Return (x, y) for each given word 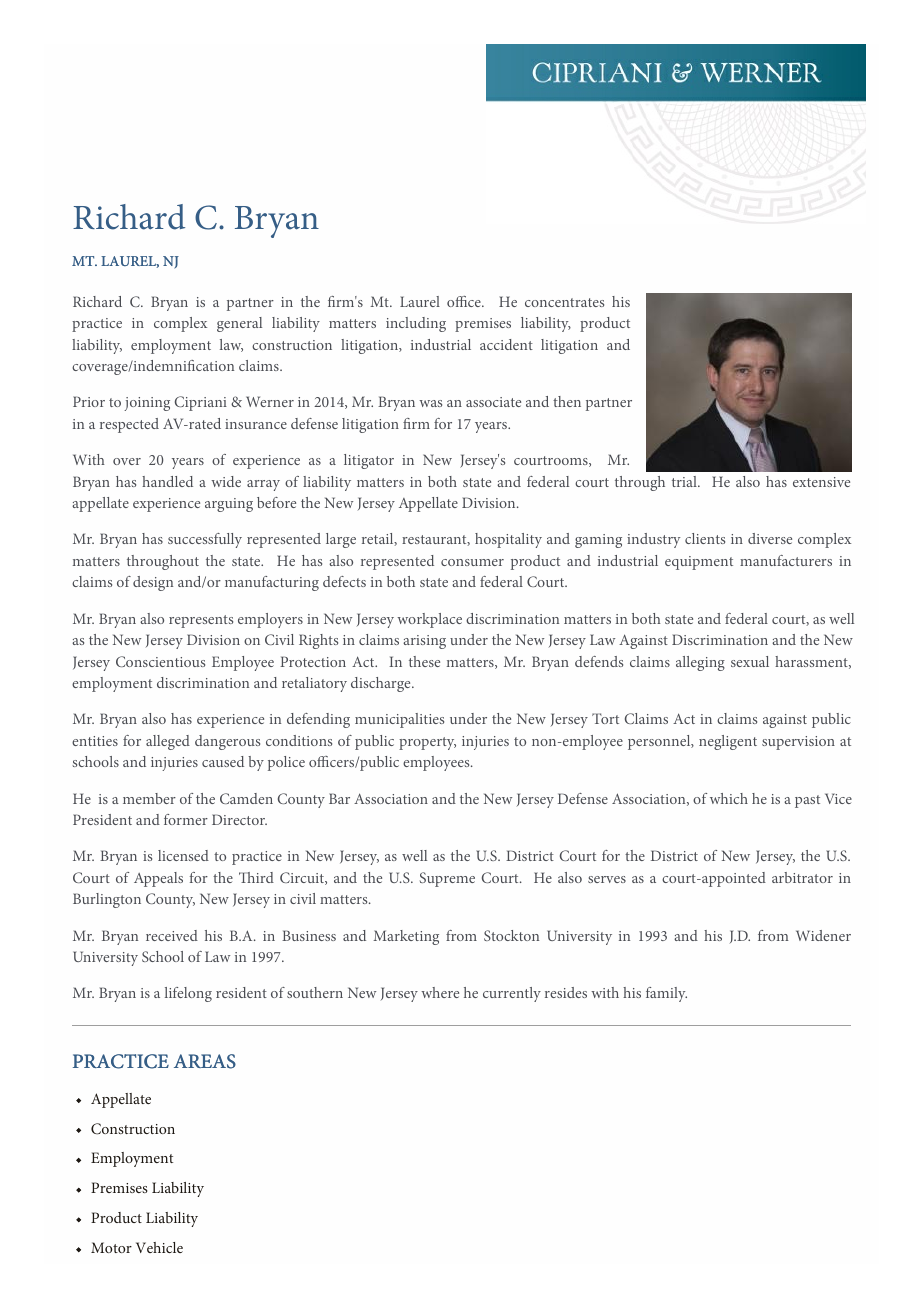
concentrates (564, 302)
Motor (111, 1247)
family (666, 994)
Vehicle (159, 1247)
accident (506, 344)
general (239, 324)
